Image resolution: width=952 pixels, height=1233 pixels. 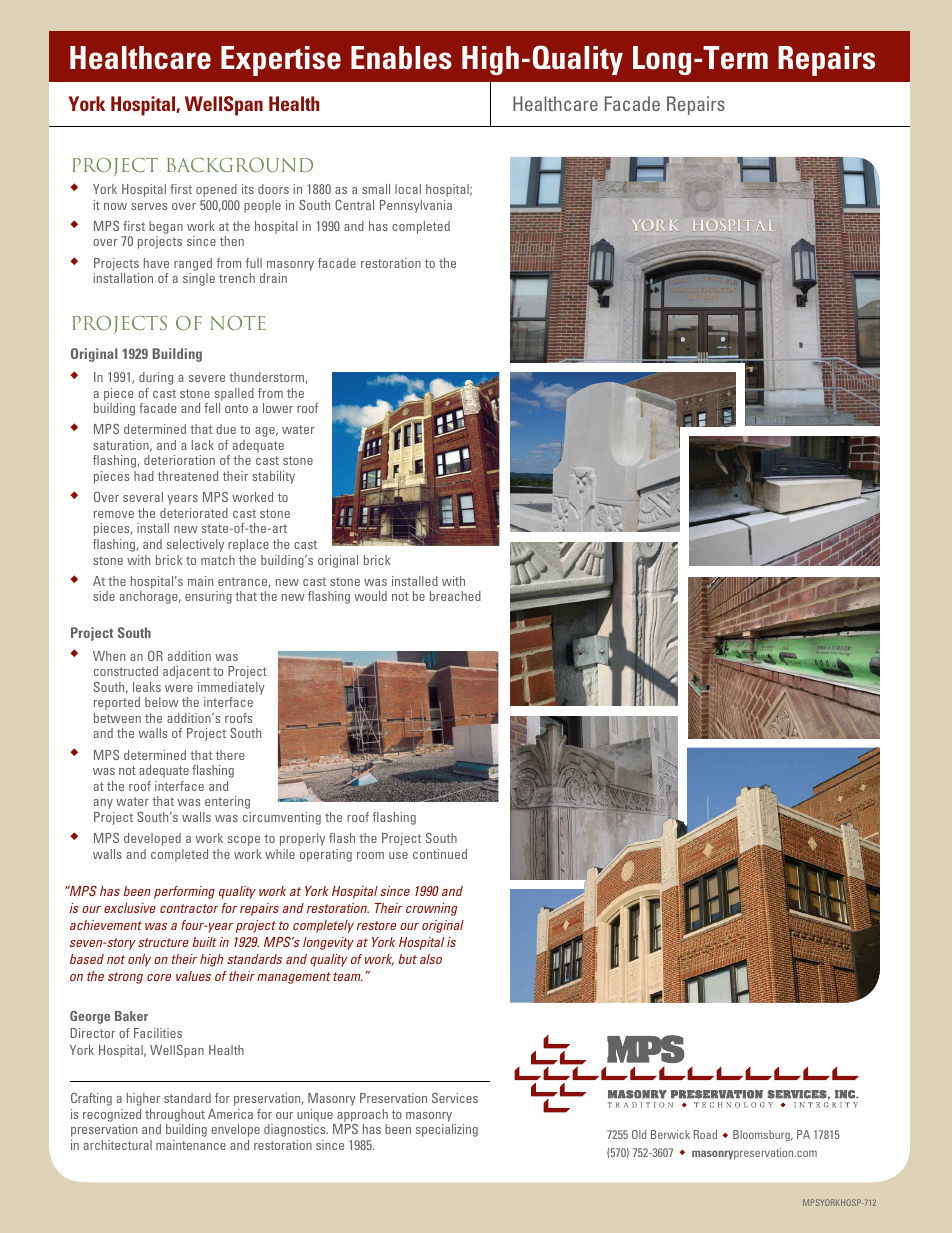 What do you see at coordinates (455, 596) in the screenshot?
I see `breached` at bounding box center [455, 596].
